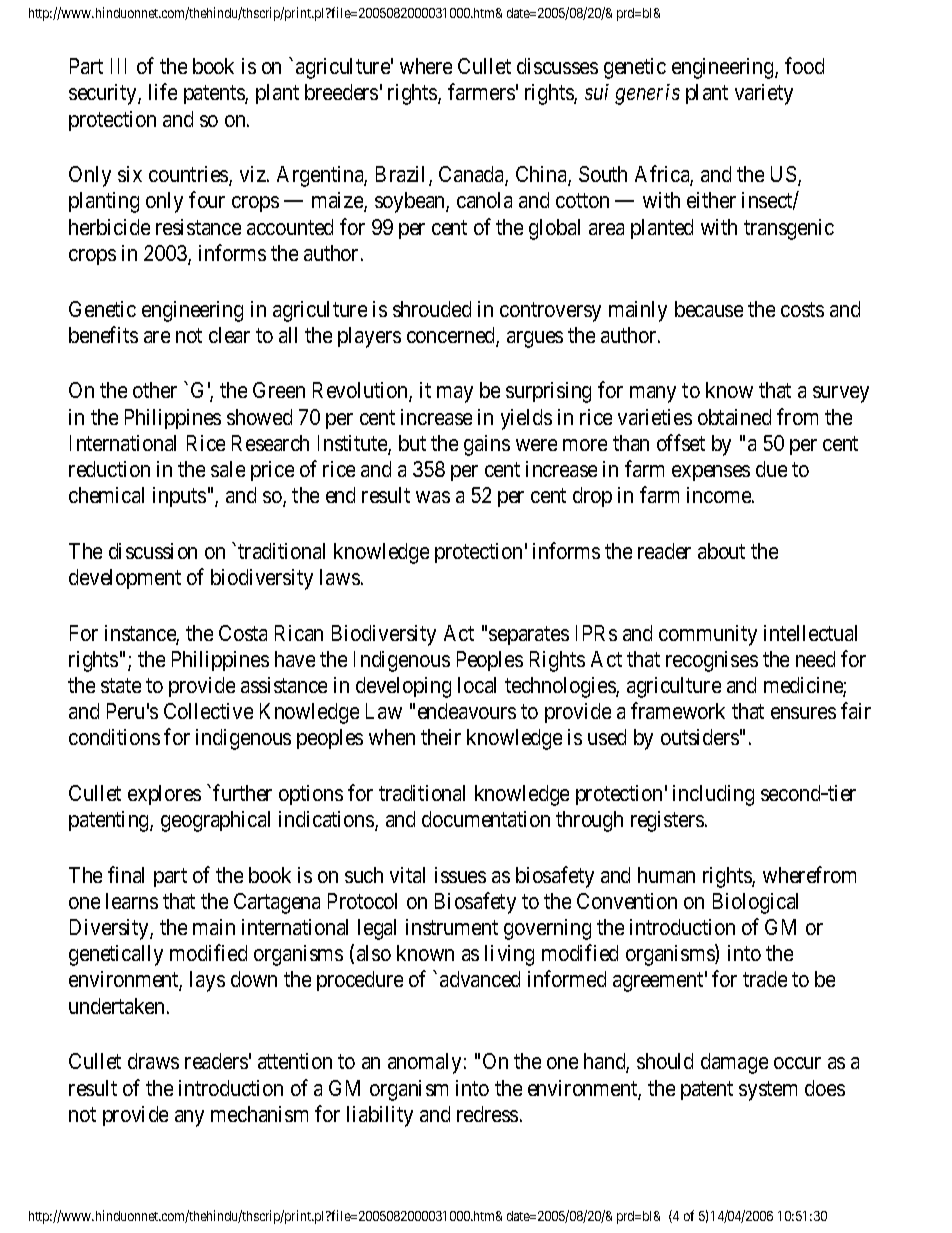 Image resolution: width=952 pixels, height=1233 pixels. I want to click on draws, so click(153, 1061).
